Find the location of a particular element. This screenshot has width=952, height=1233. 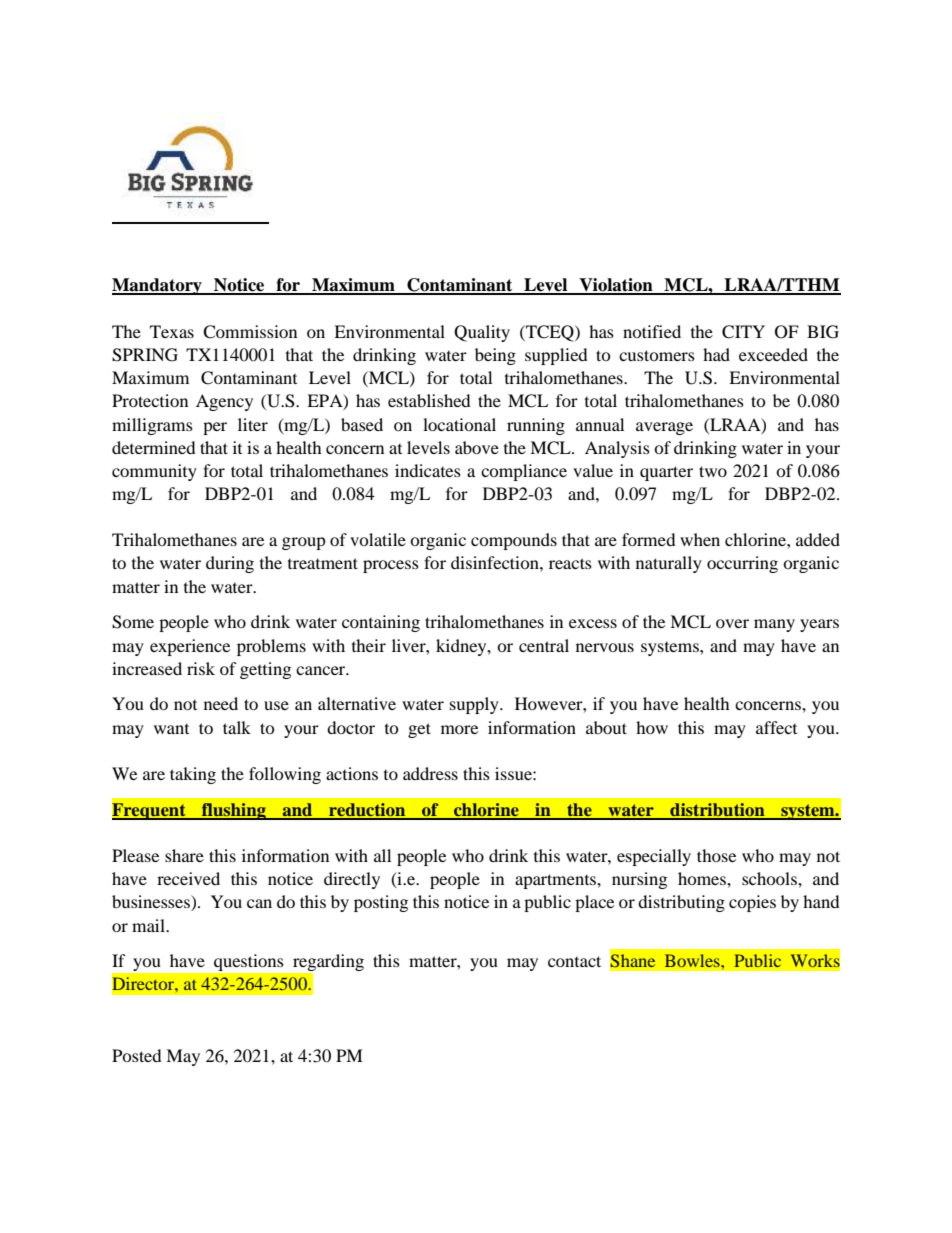

contact is located at coordinates (574, 961).
